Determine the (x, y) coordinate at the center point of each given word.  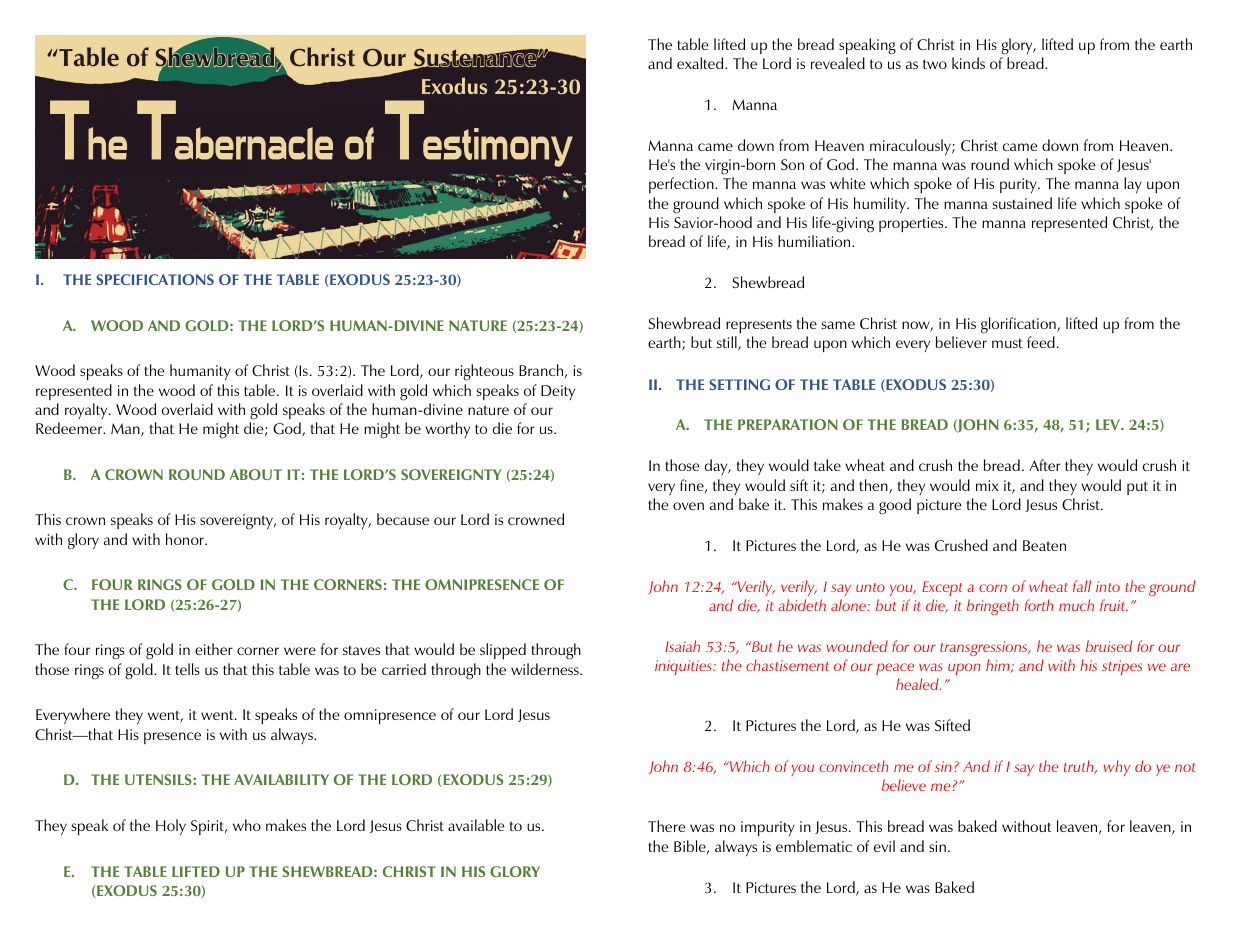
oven (688, 506)
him (999, 666)
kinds (968, 63)
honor (186, 539)
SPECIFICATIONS (155, 279)
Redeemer (70, 428)
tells (187, 669)
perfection (682, 185)
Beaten (1044, 545)
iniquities (684, 667)
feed (1041, 342)
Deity (558, 392)
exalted (701, 63)
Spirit (209, 827)
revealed (838, 63)
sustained (1022, 203)
